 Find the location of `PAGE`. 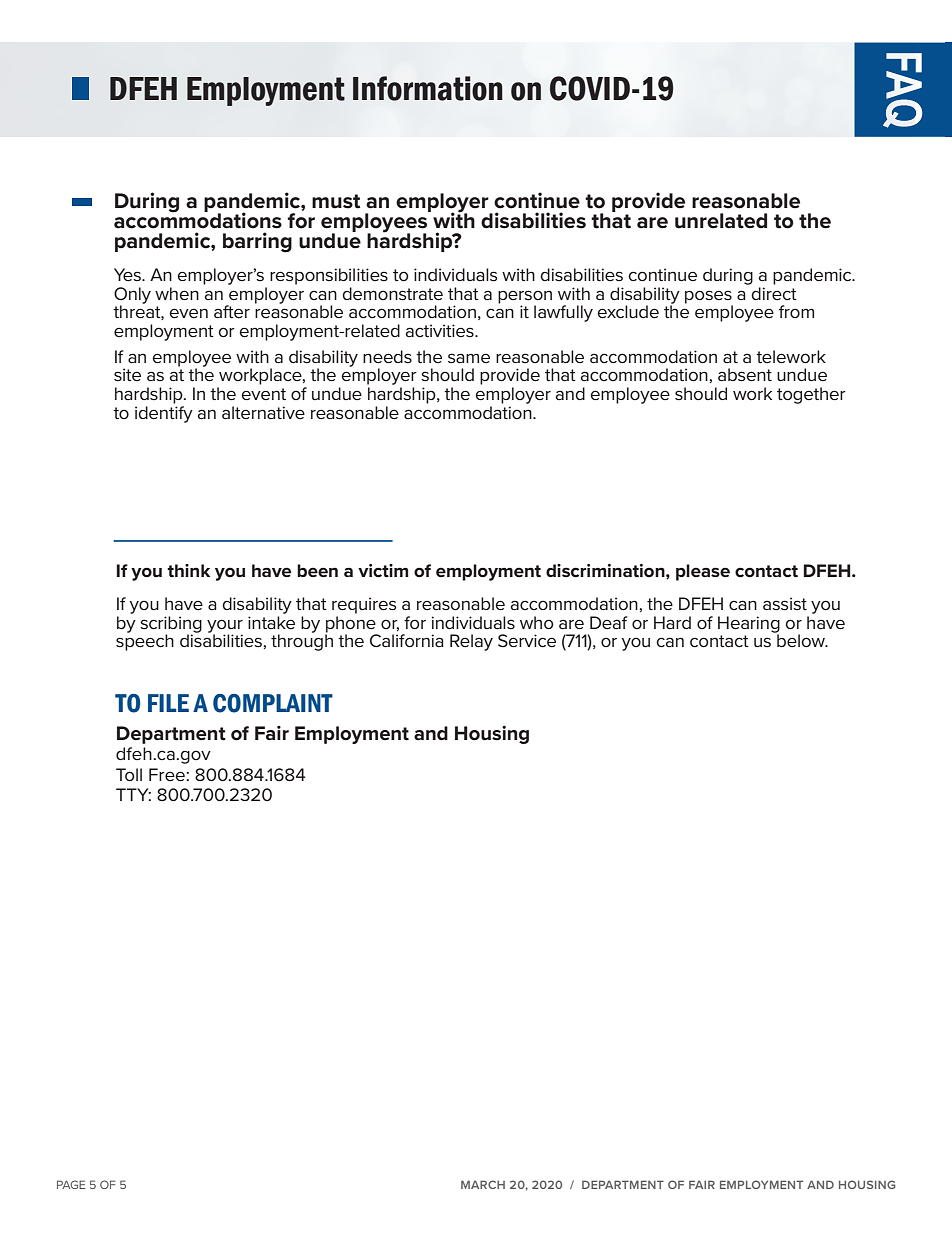

PAGE is located at coordinates (71, 1184).
